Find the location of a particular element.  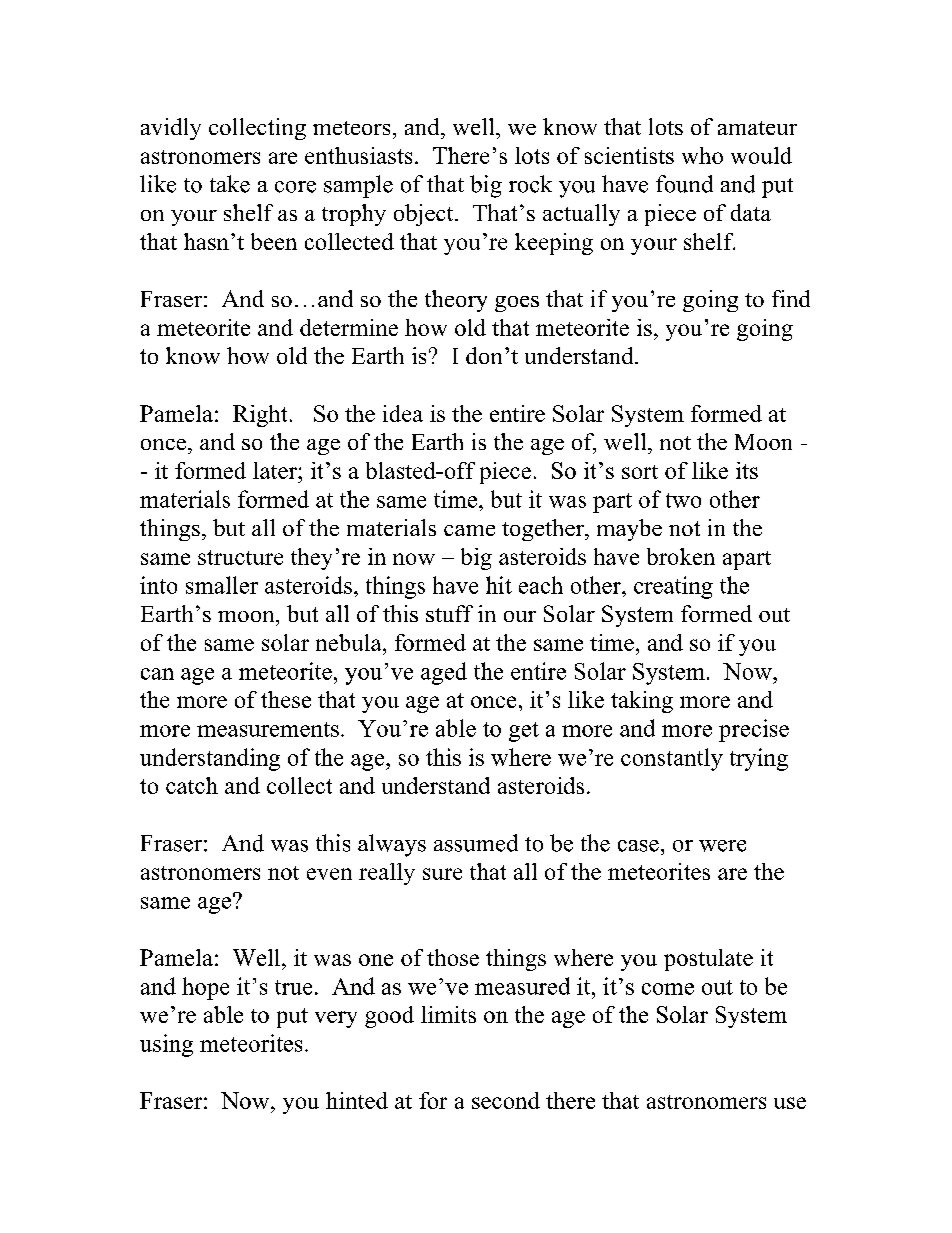

using is located at coordinates (166, 1045).
